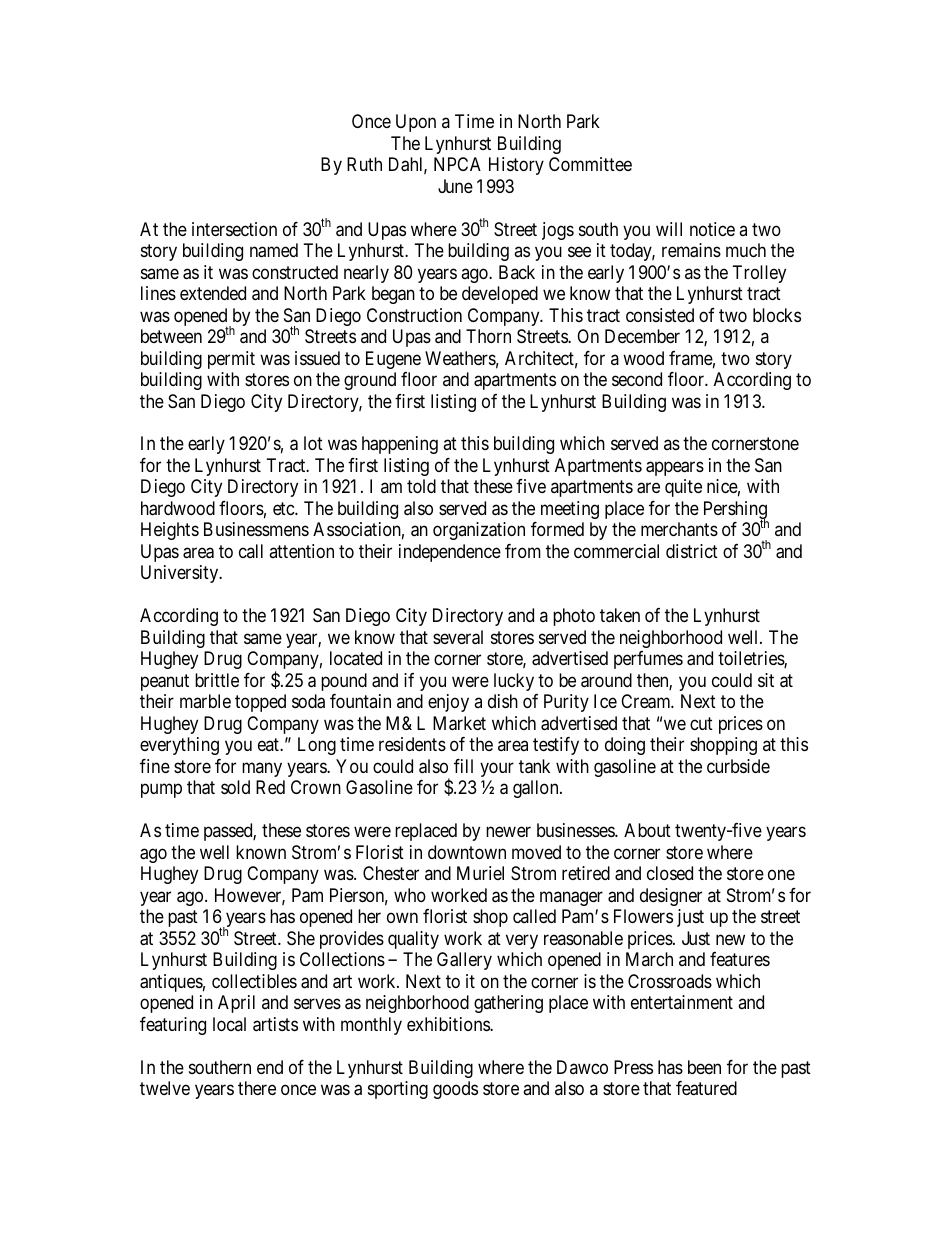 This document has height=1233, width=952. Describe the element at coordinates (692, 551) in the document. I see `district` at that location.
